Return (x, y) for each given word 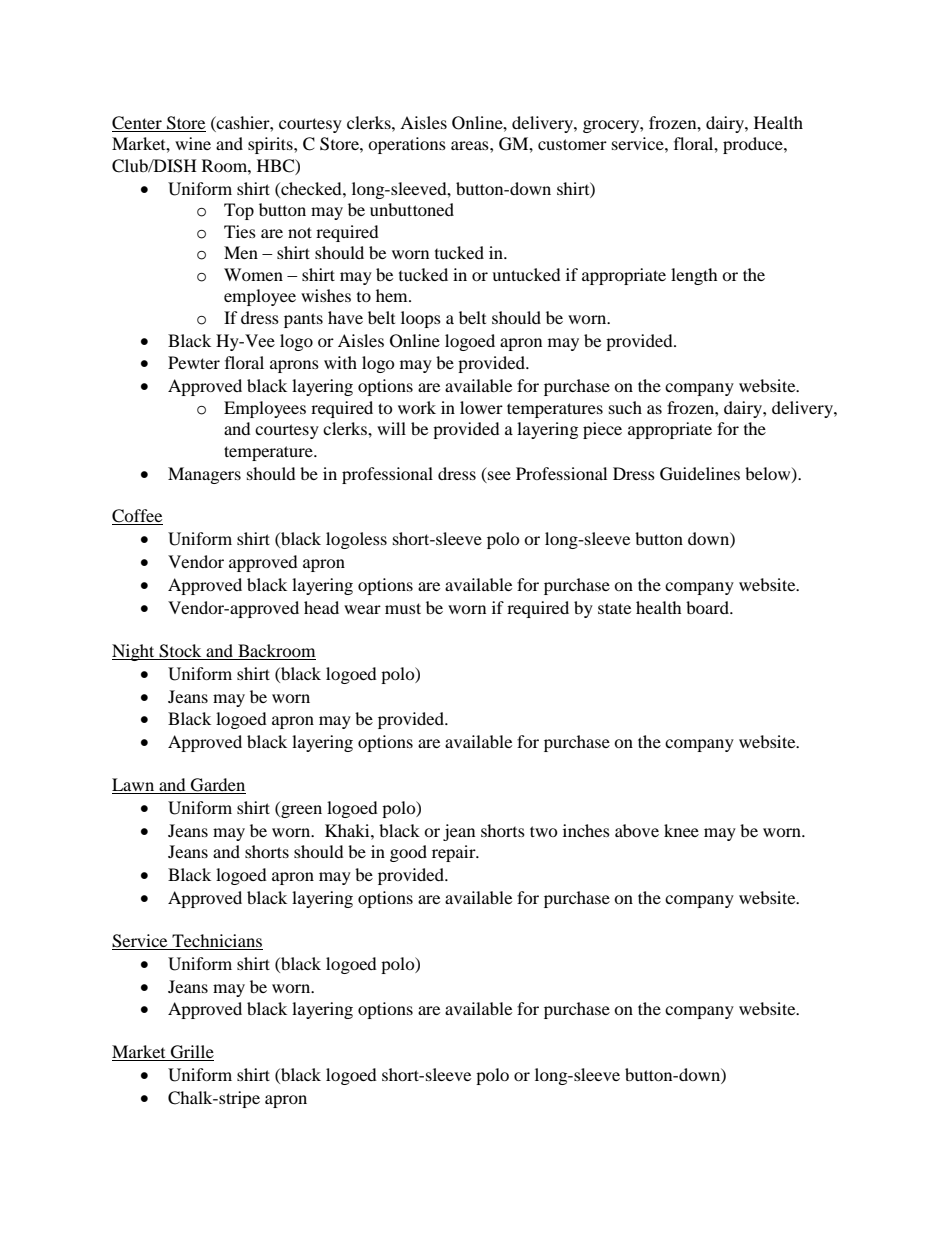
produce (754, 145)
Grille (191, 1053)
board (708, 607)
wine (193, 143)
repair (455, 853)
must (403, 608)
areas (471, 145)
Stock (180, 651)
